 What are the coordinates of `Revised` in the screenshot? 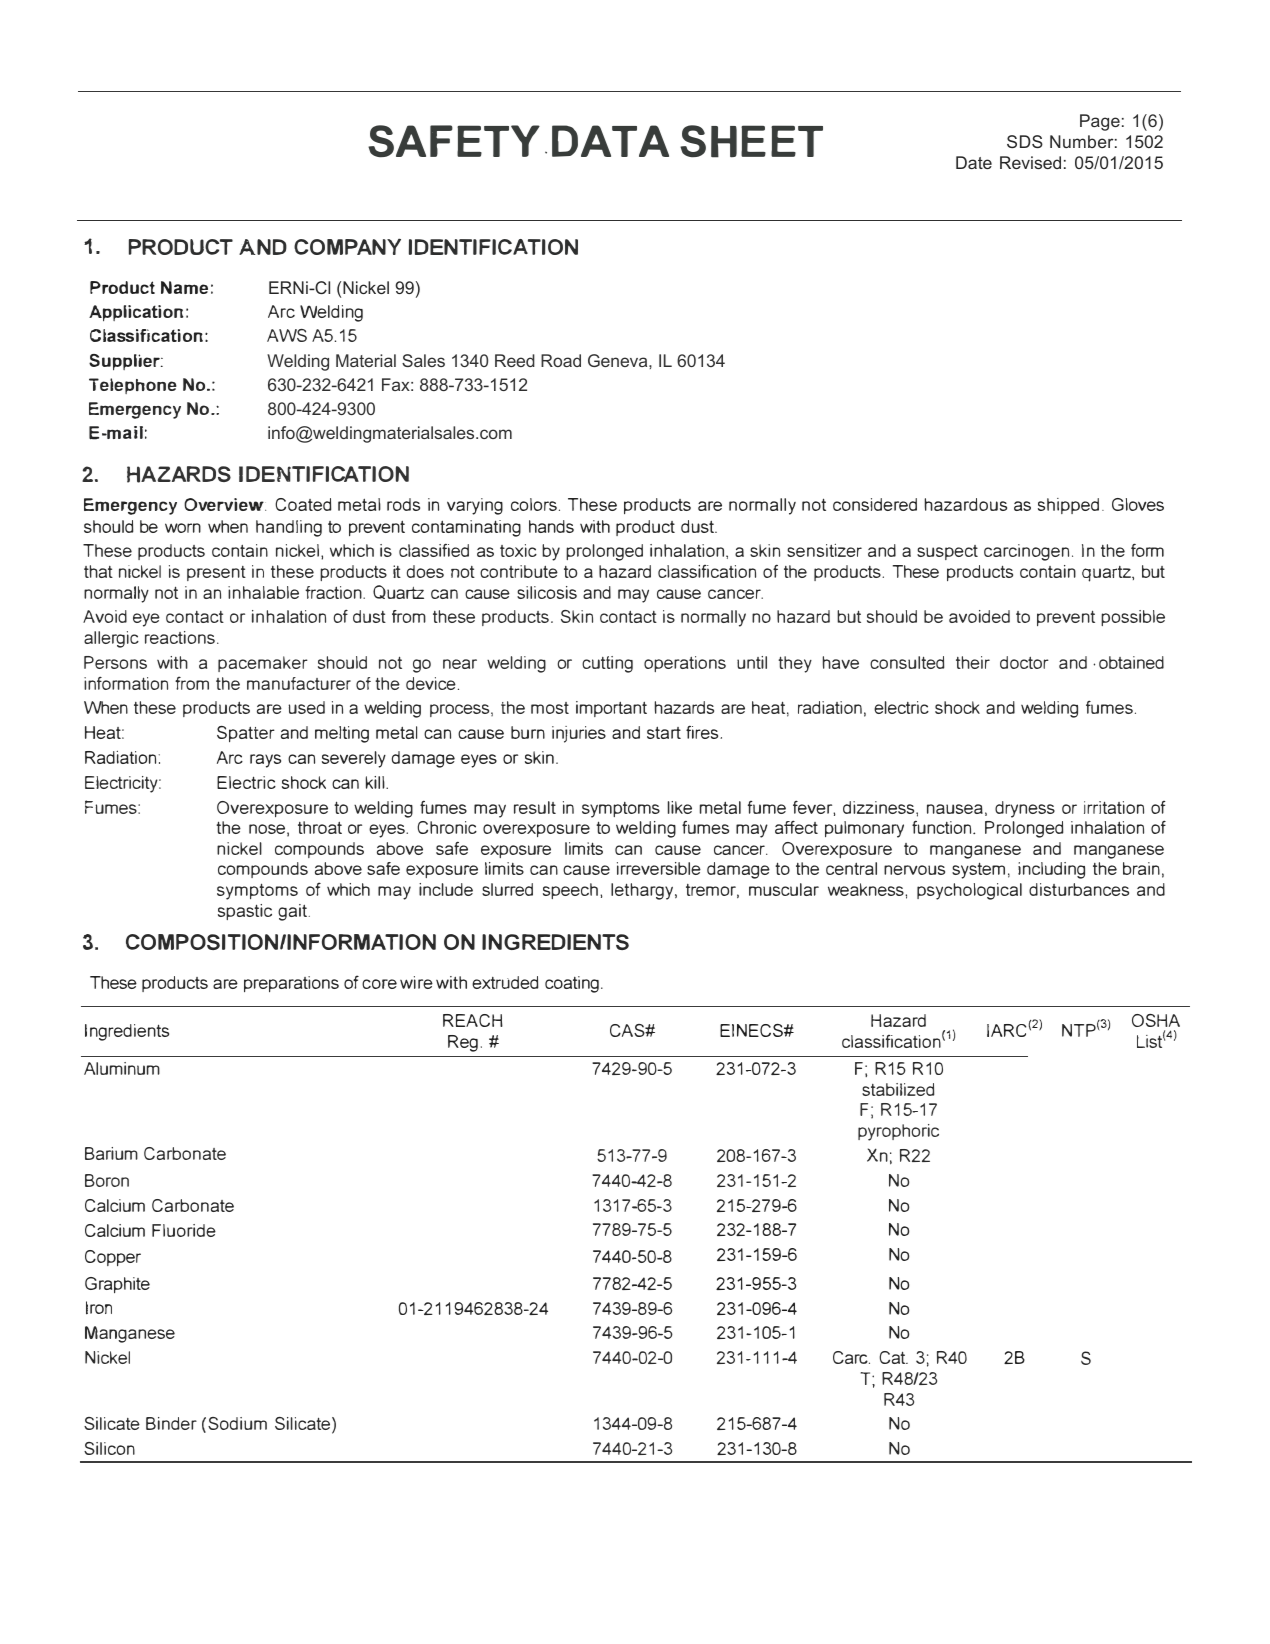 It's located at (1030, 162).
